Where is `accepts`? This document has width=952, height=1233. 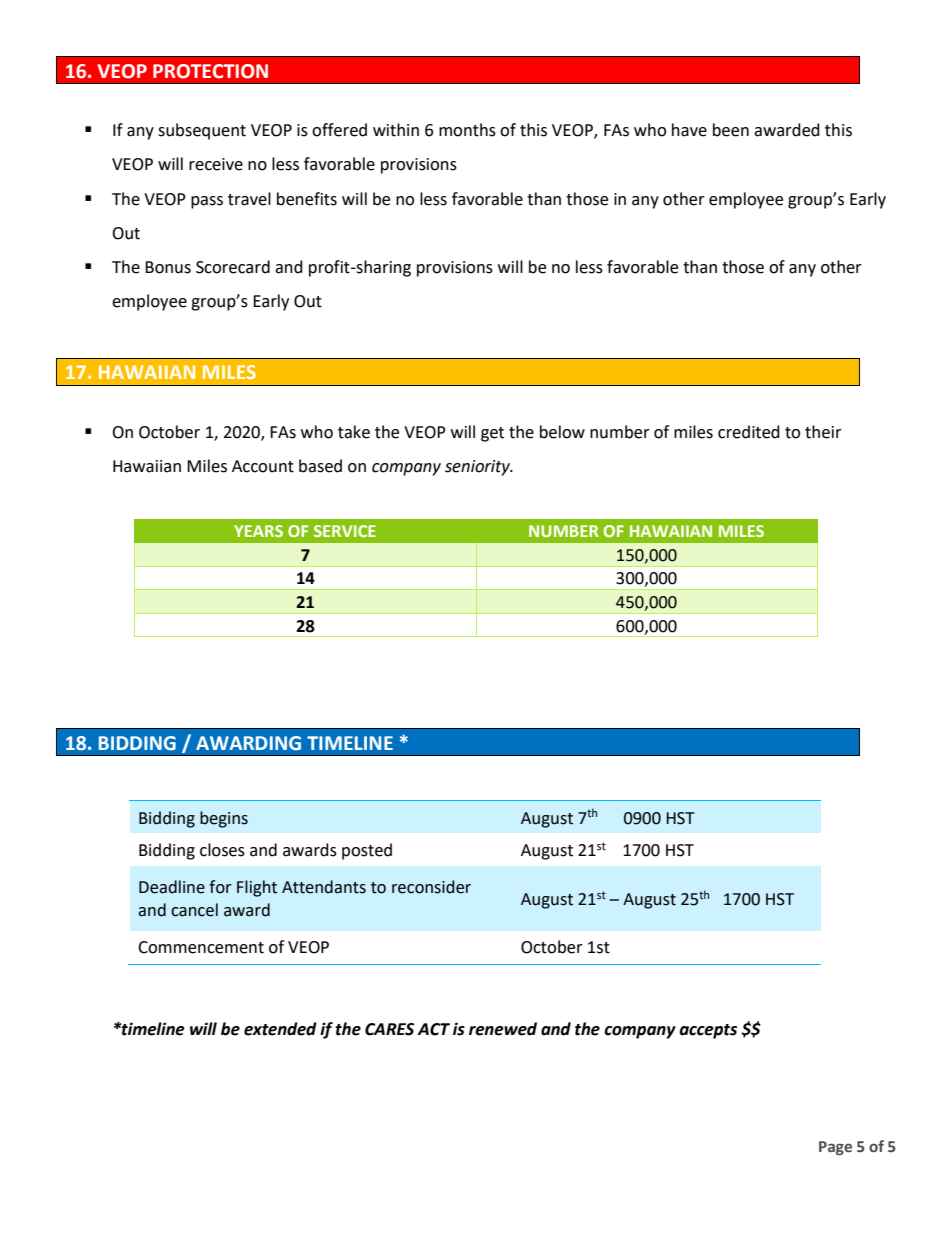
accepts is located at coordinates (708, 1031).
